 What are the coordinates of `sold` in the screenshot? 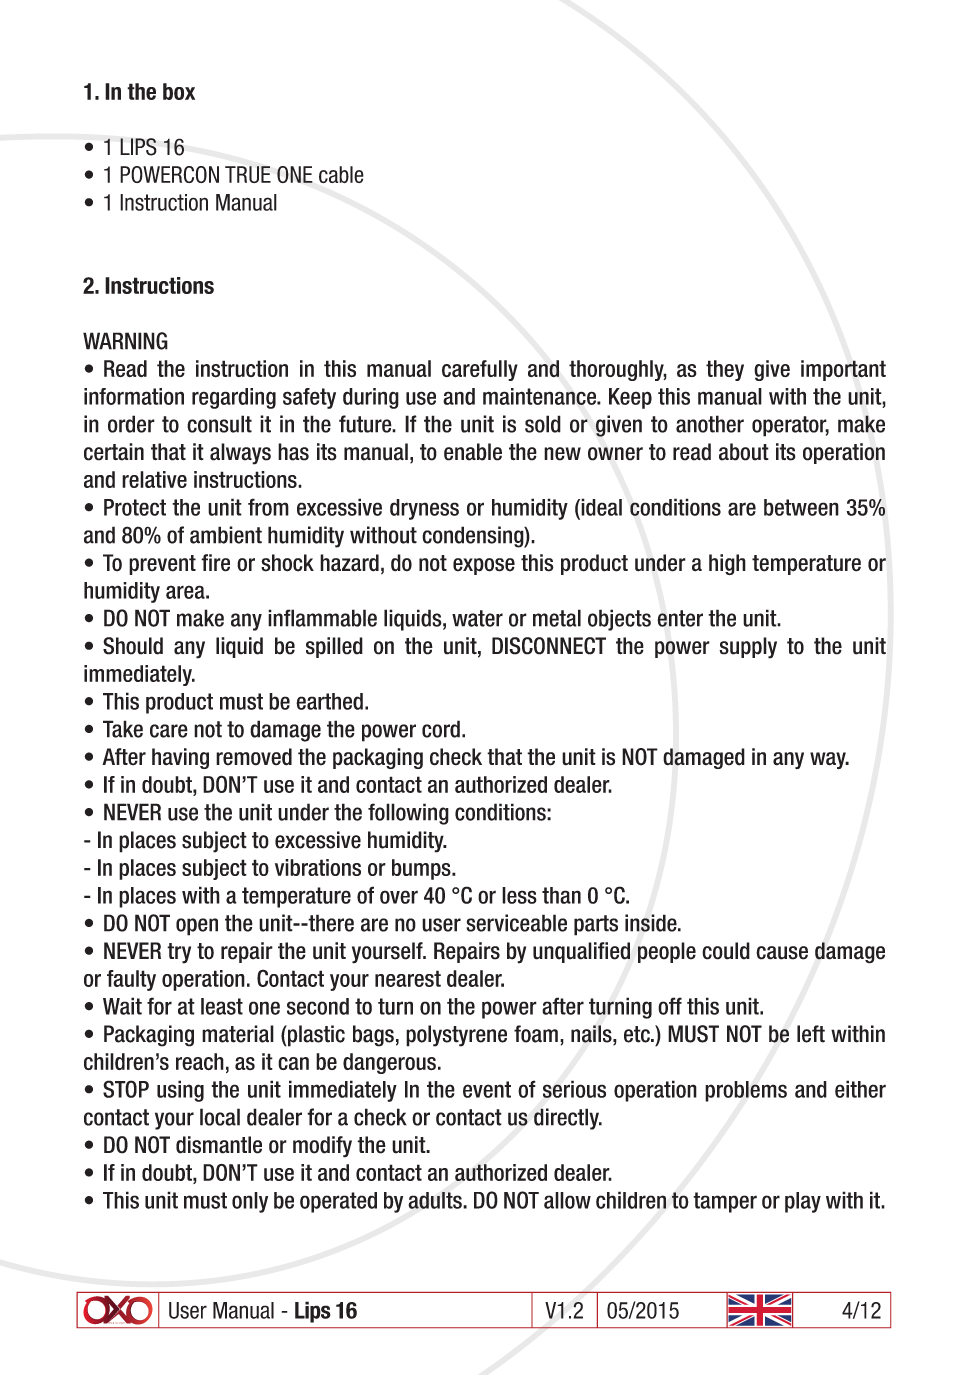 It's located at (543, 424).
